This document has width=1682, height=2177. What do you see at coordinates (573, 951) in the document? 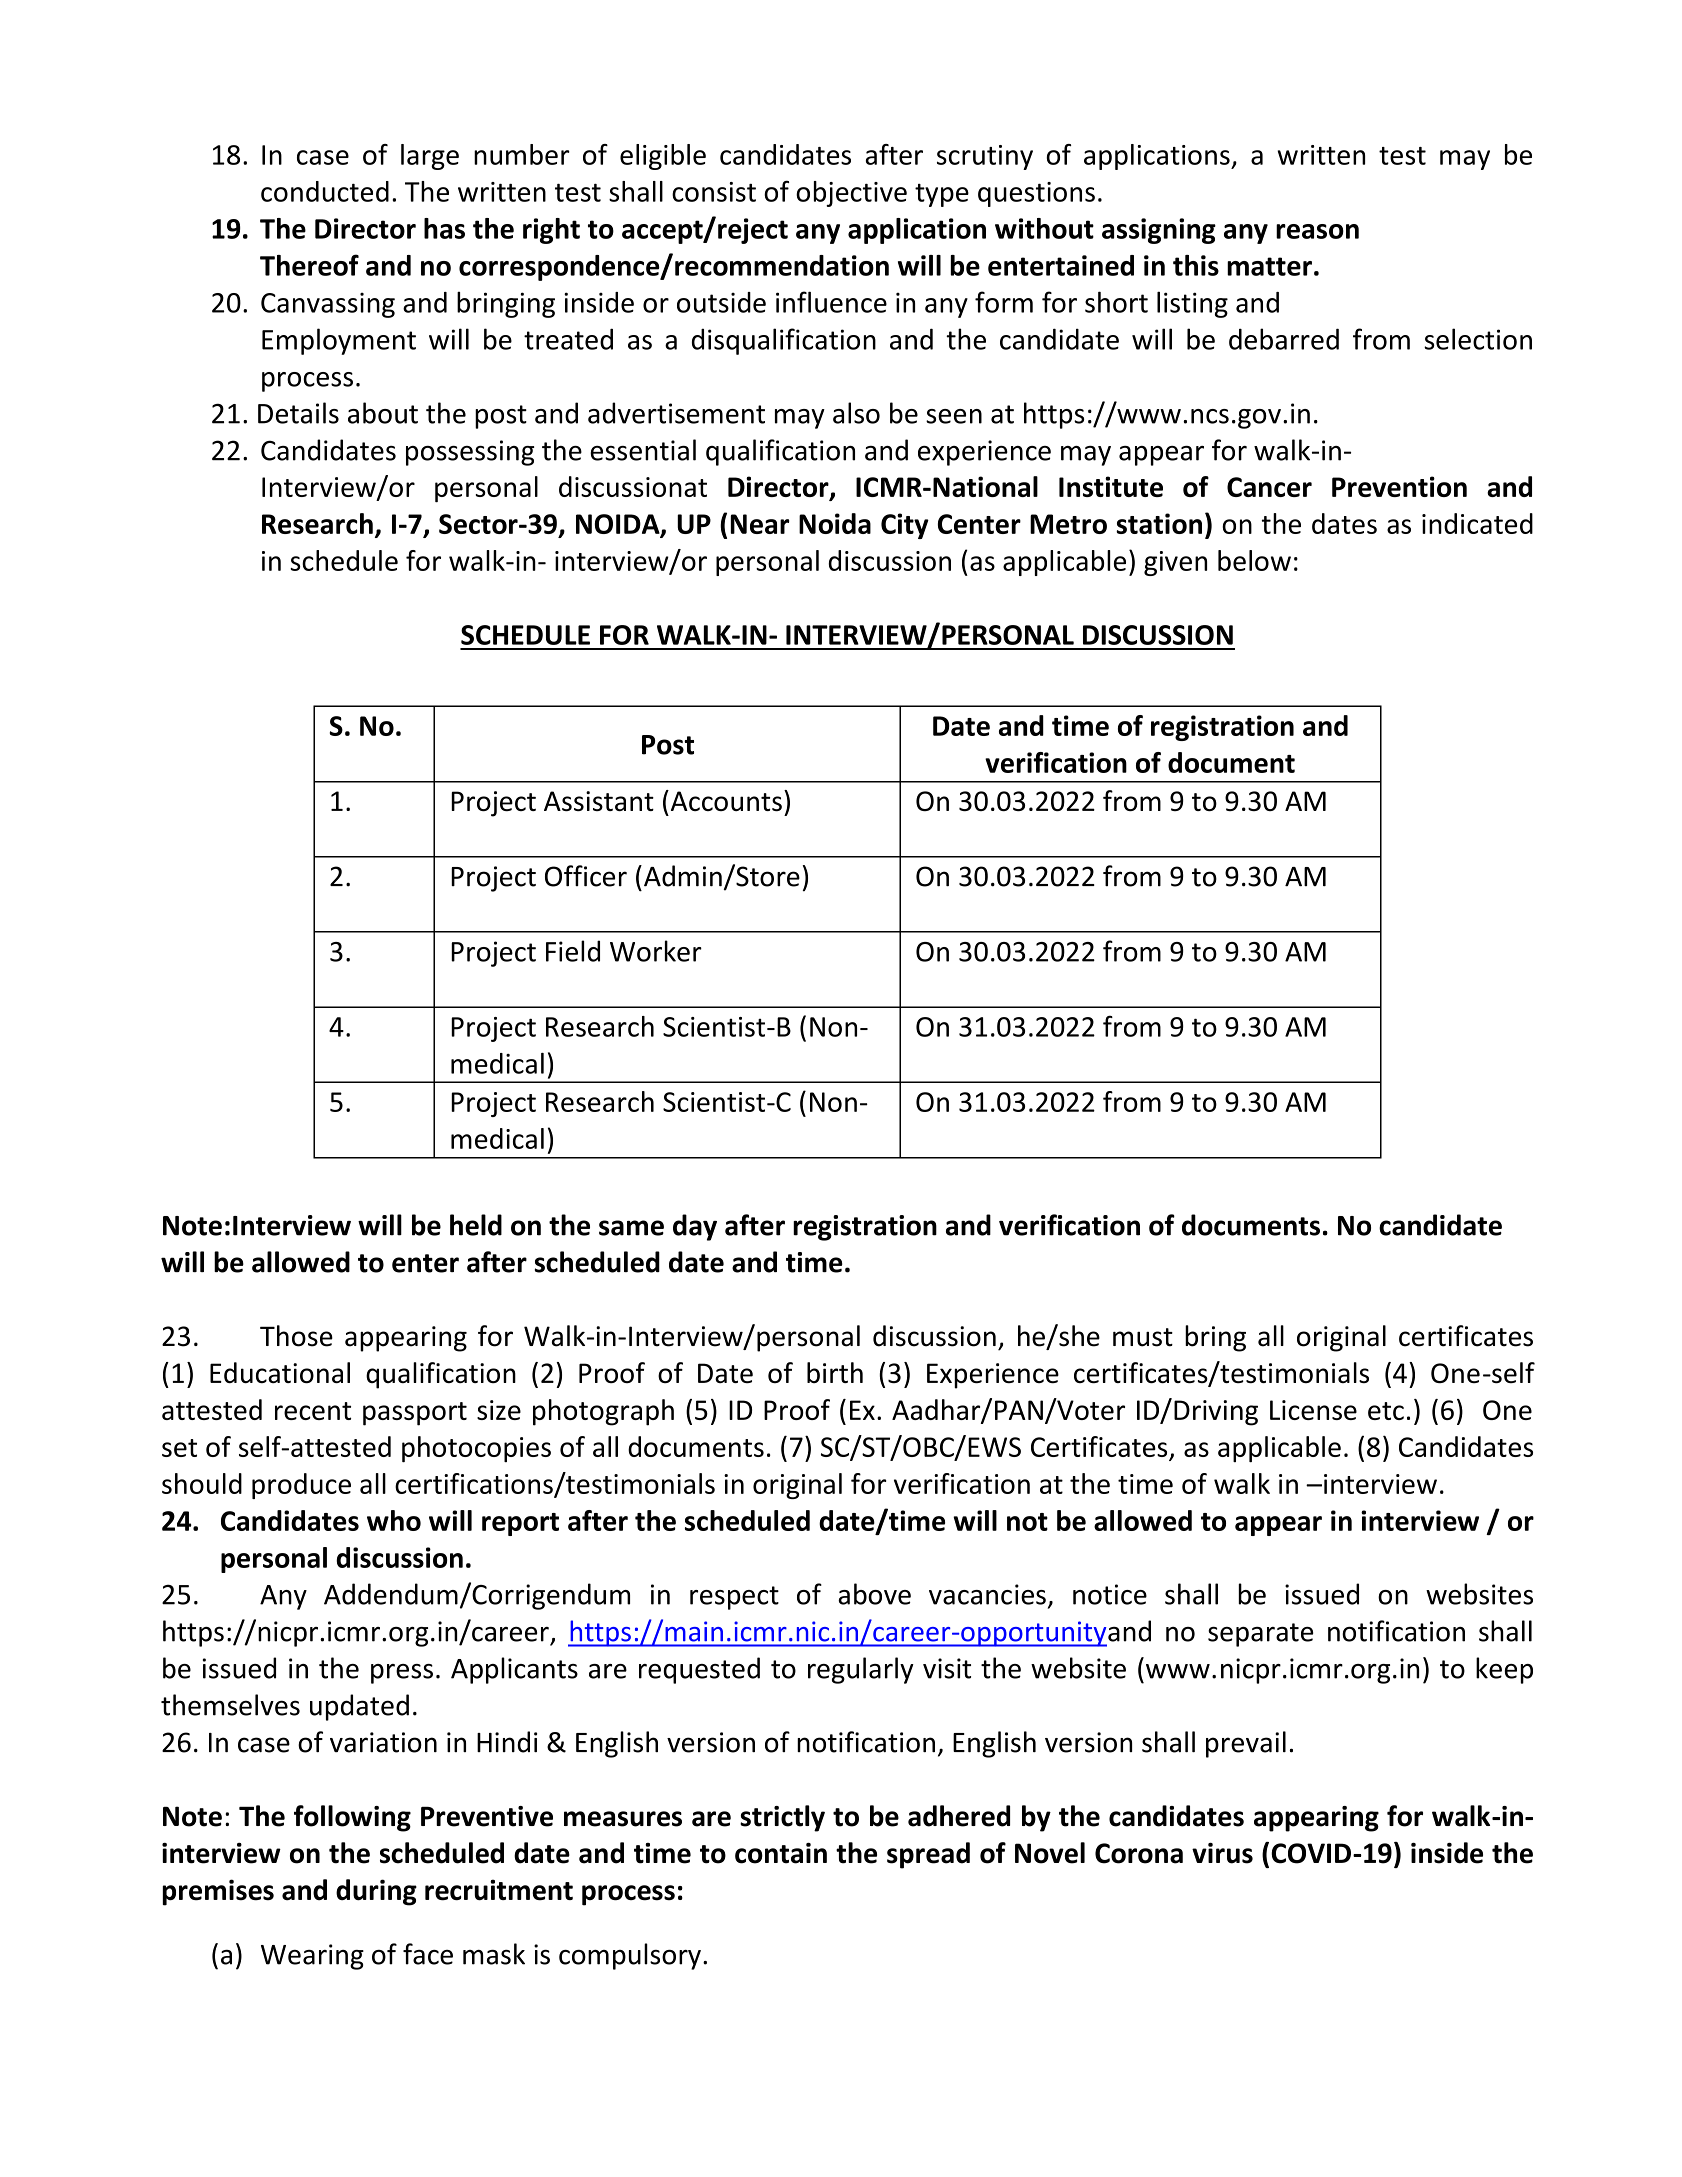
I see `Field` at bounding box center [573, 951].
